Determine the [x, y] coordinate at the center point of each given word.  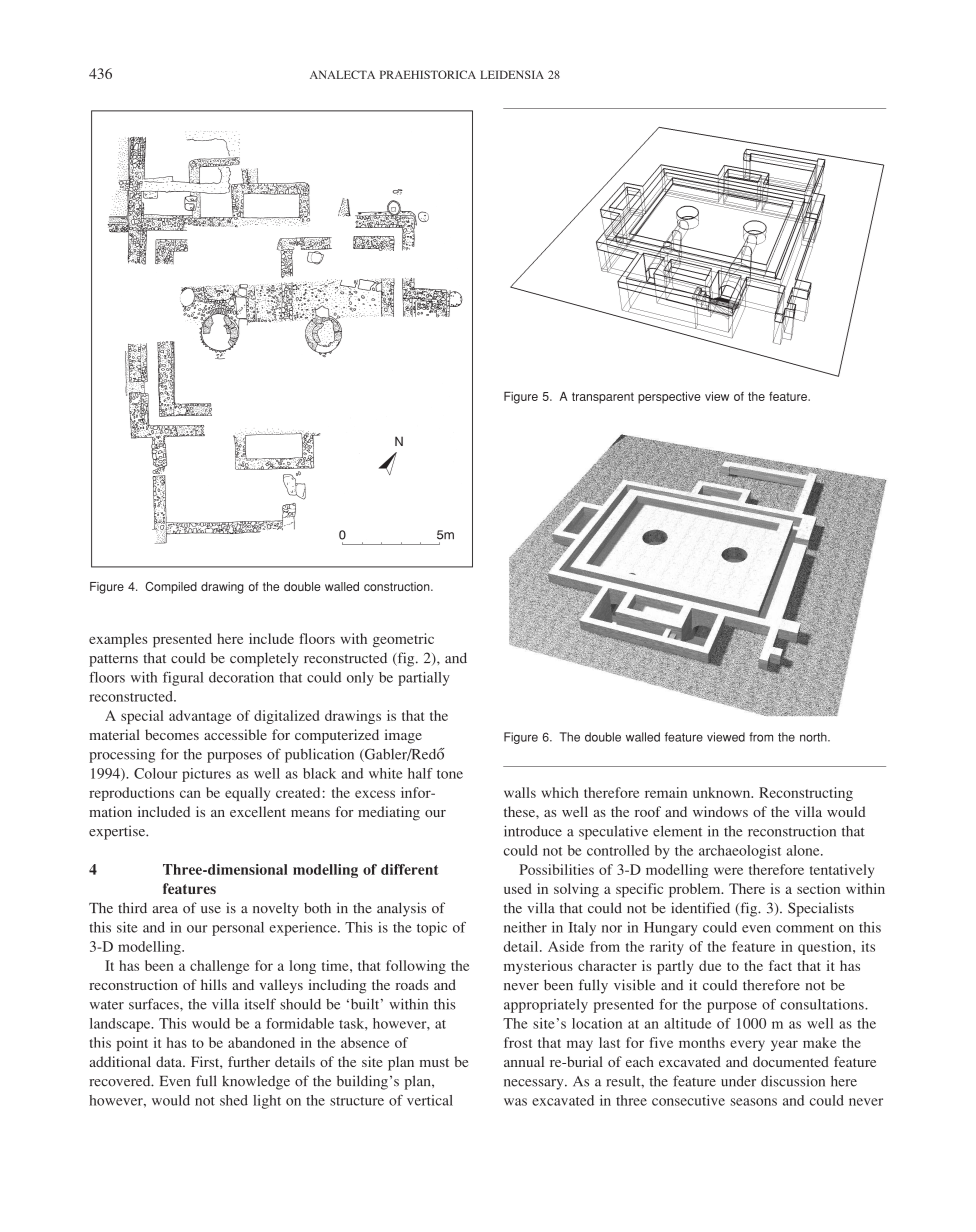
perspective [669, 398]
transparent [603, 398]
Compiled [171, 588]
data [170, 1061]
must [434, 1062]
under [738, 1081]
